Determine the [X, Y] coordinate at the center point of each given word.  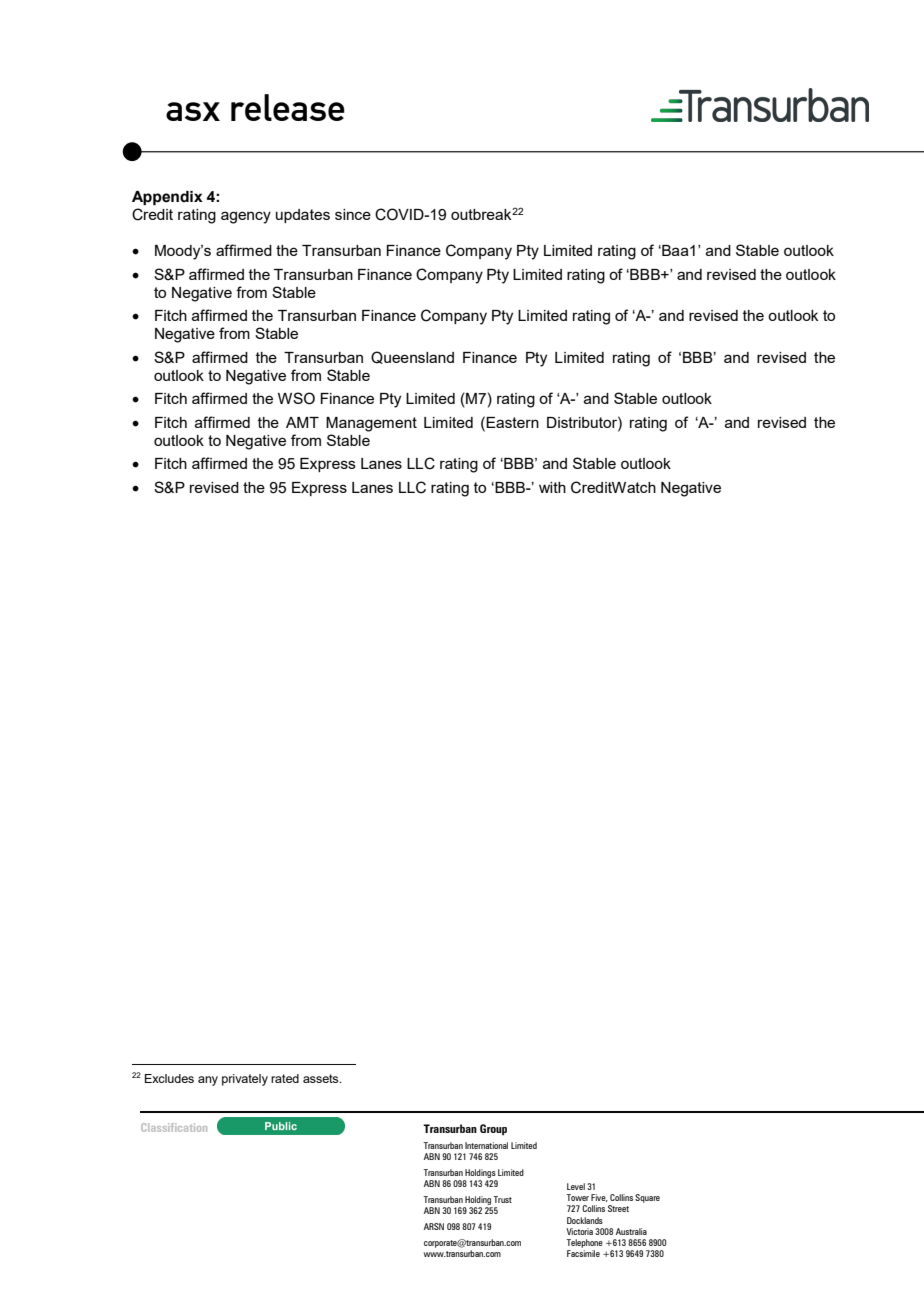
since [353, 214]
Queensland [412, 357]
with [552, 487]
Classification [174, 1127]
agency [246, 217]
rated [285, 1078]
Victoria [579, 1231]
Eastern [511, 422]
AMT [302, 422]
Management [371, 424]
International [486, 1145]
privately [245, 1080]
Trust [502, 1199]
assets [322, 1078]
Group [493, 1129]
